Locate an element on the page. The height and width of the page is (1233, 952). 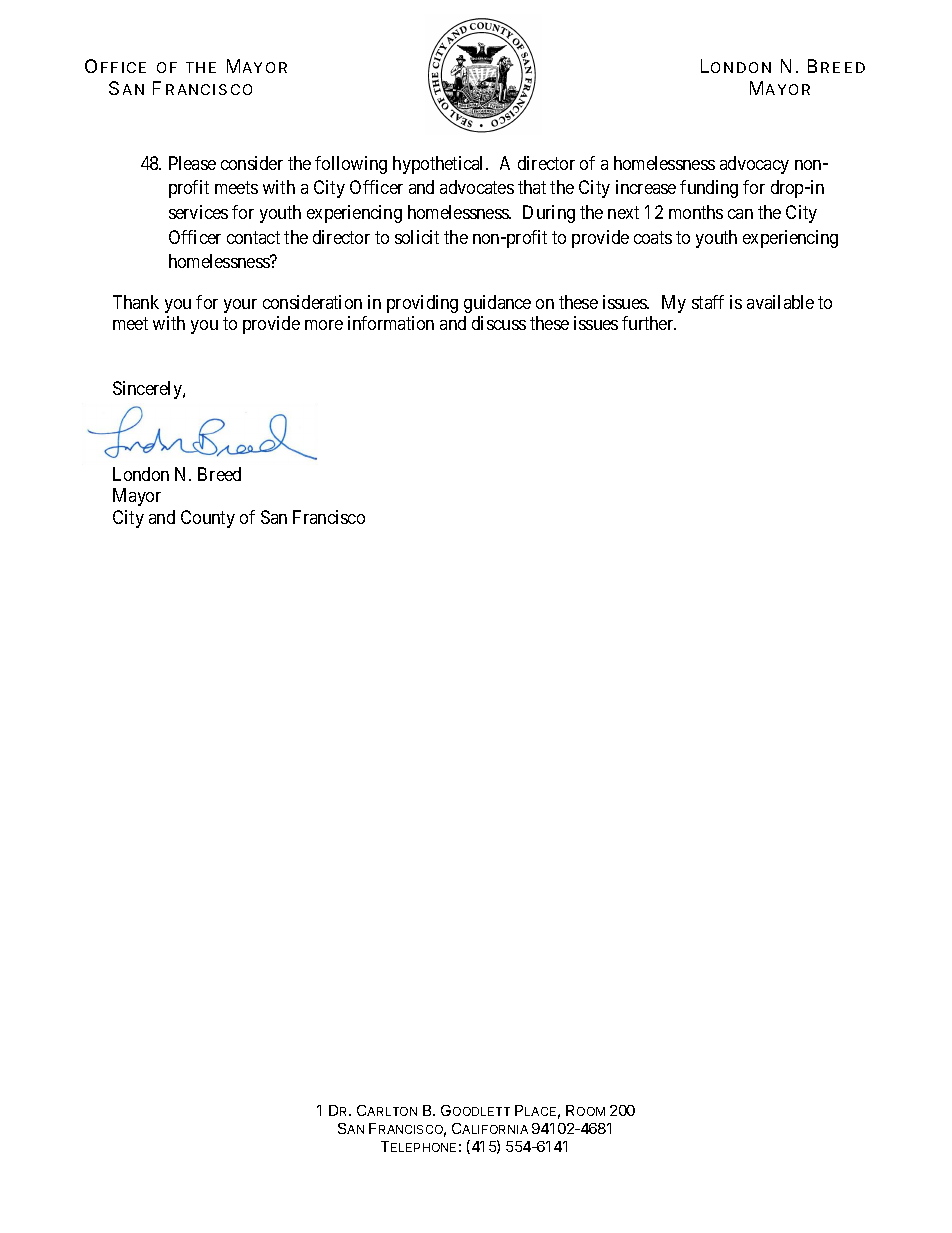
hypothetical is located at coordinates (440, 165).
